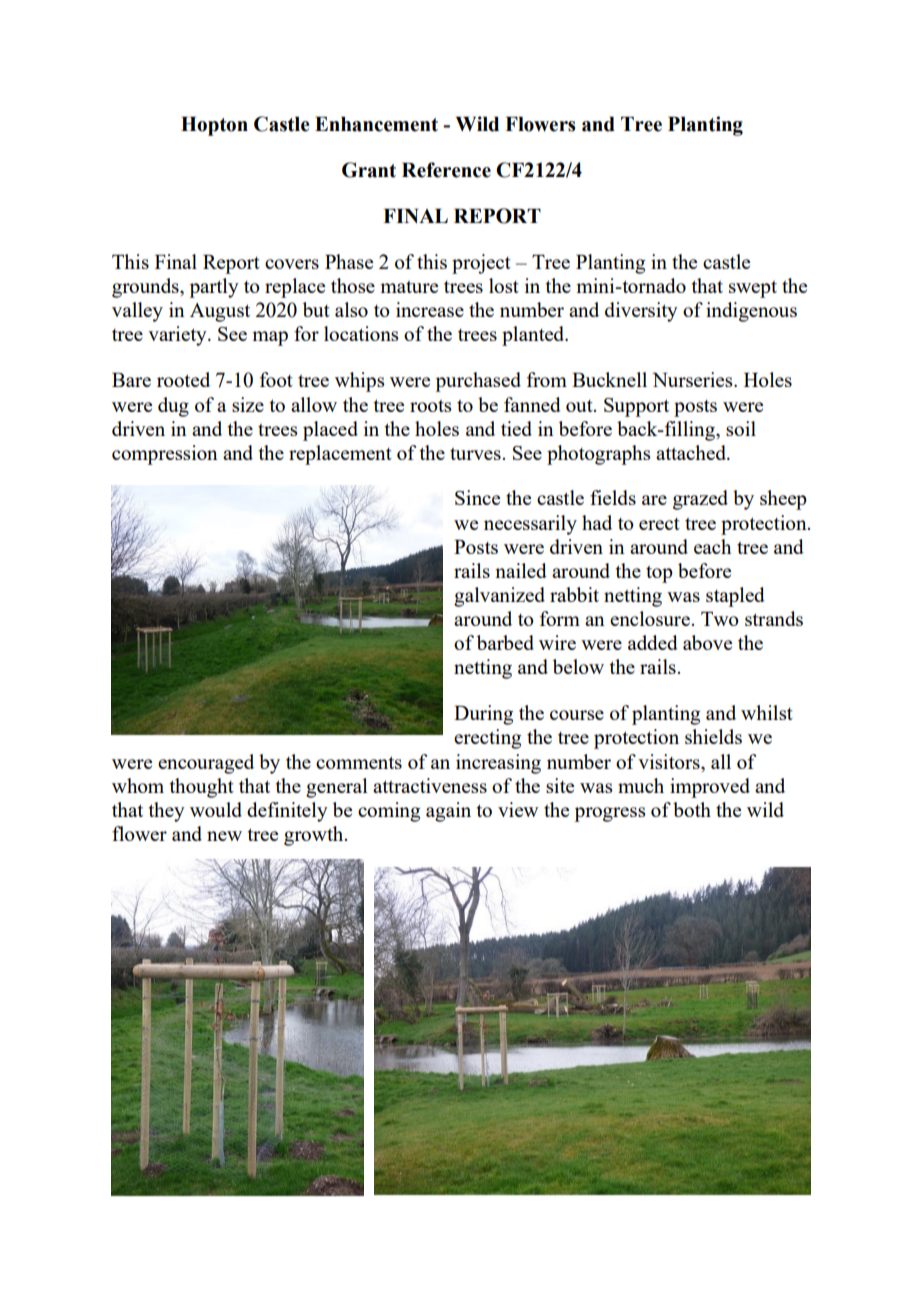  Describe the element at coordinates (751, 312) in the image. I see `indigenous` at that location.
